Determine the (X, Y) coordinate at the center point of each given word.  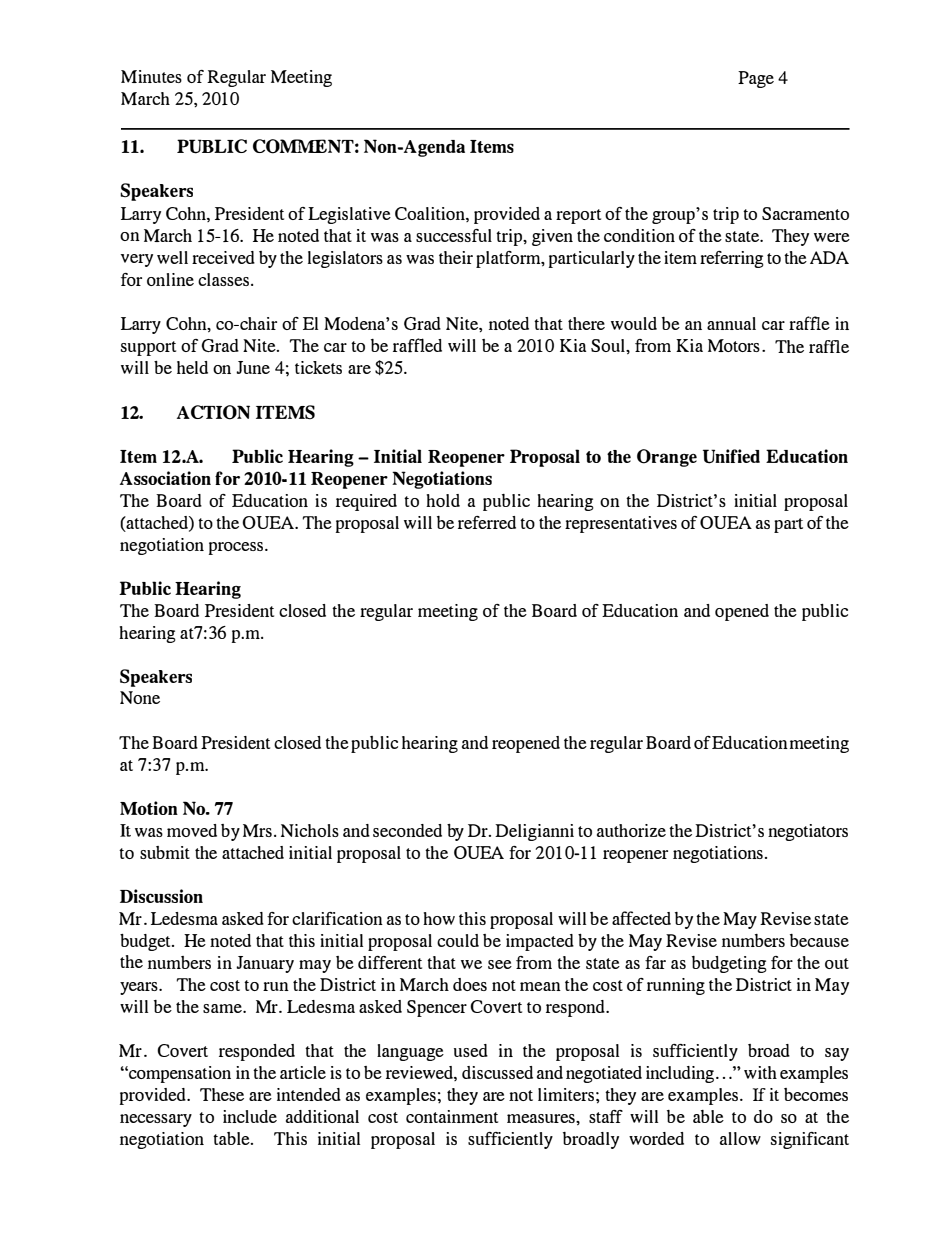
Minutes (151, 76)
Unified (731, 456)
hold (443, 500)
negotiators (808, 832)
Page (756, 79)
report (578, 216)
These (222, 1094)
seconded (407, 830)
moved (192, 830)
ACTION (213, 412)
